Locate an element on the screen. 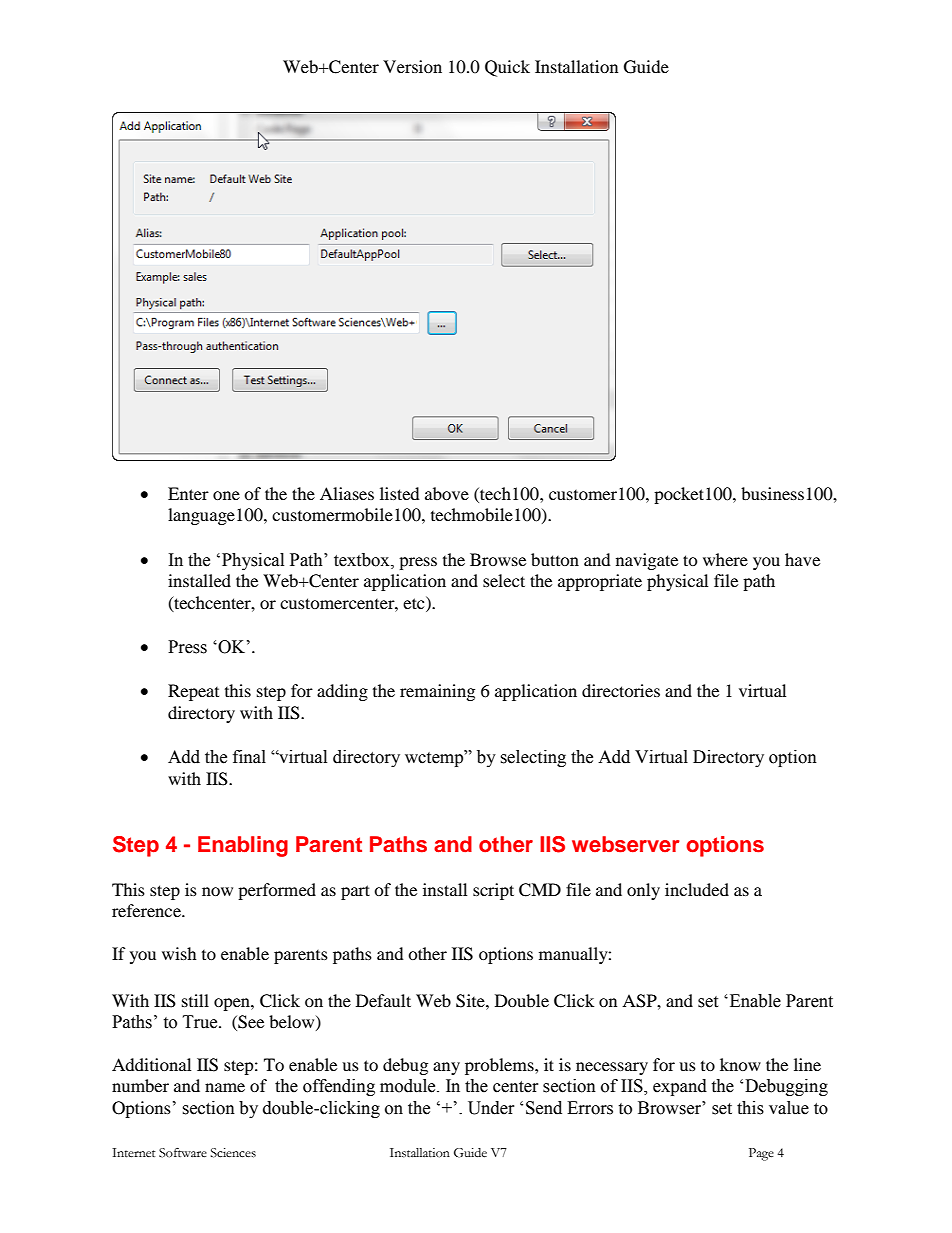 The height and width of the screenshot is (1233, 952). Quick is located at coordinates (507, 68).
